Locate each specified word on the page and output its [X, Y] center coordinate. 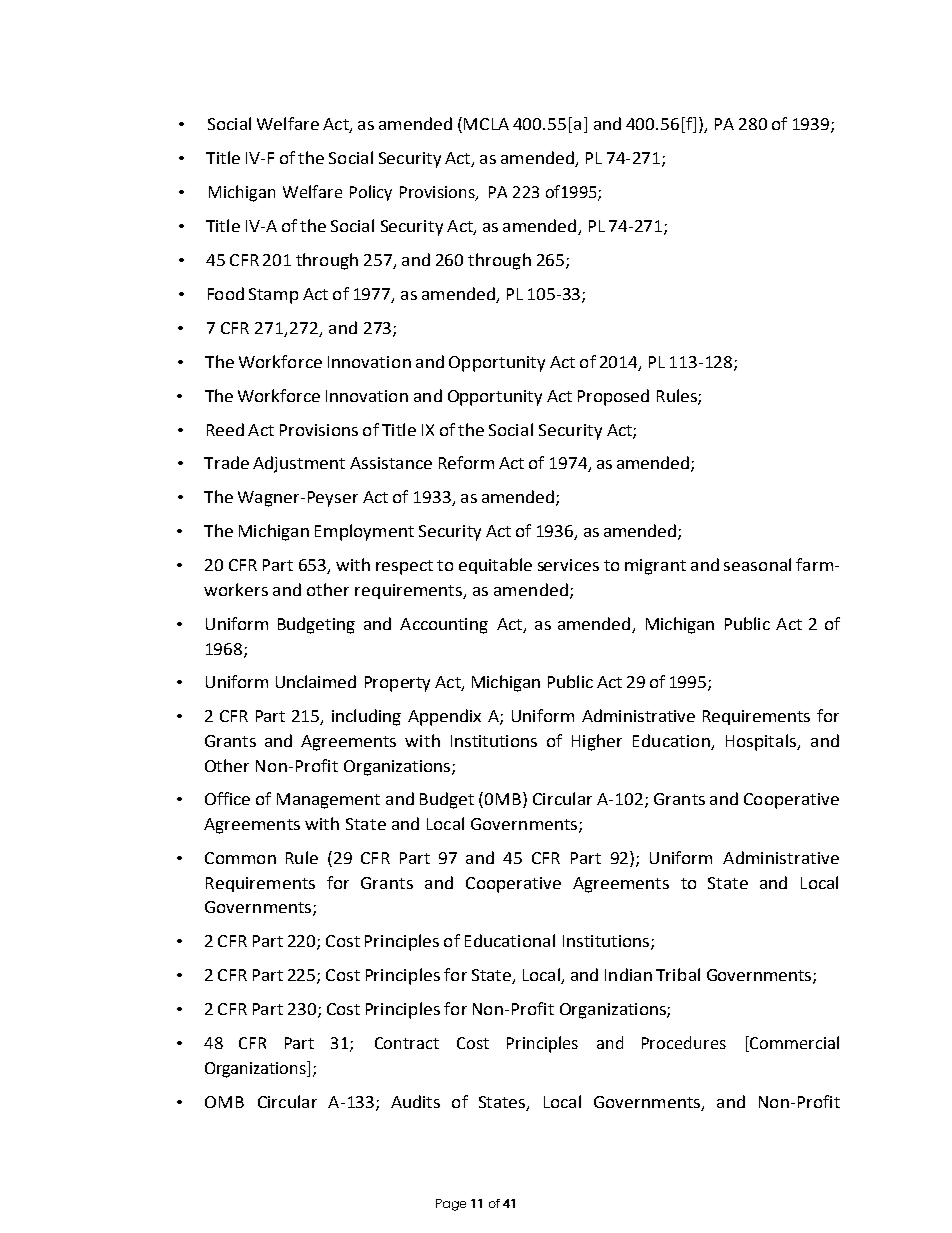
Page [451, 1205]
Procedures [684, 1042]
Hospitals [762, 742]
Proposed [613, 397]
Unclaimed [316, 681]
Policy [371, 193]
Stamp [273, 296]
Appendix [444, 717]
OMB [224, 1102]
